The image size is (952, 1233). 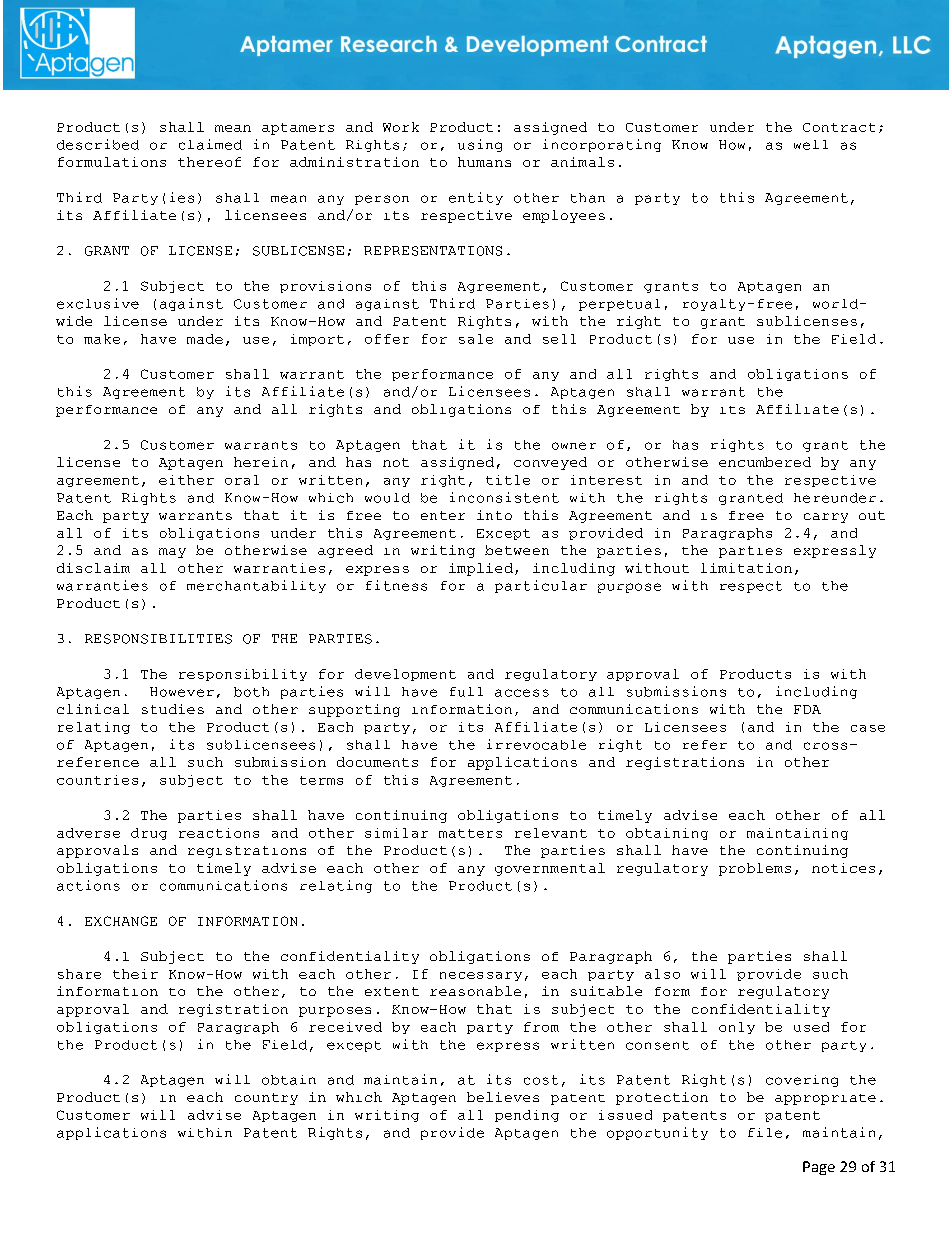 What do you see at coordinates (484, 162) in the image?
I see `humans` at bounding box center [484, 162].
